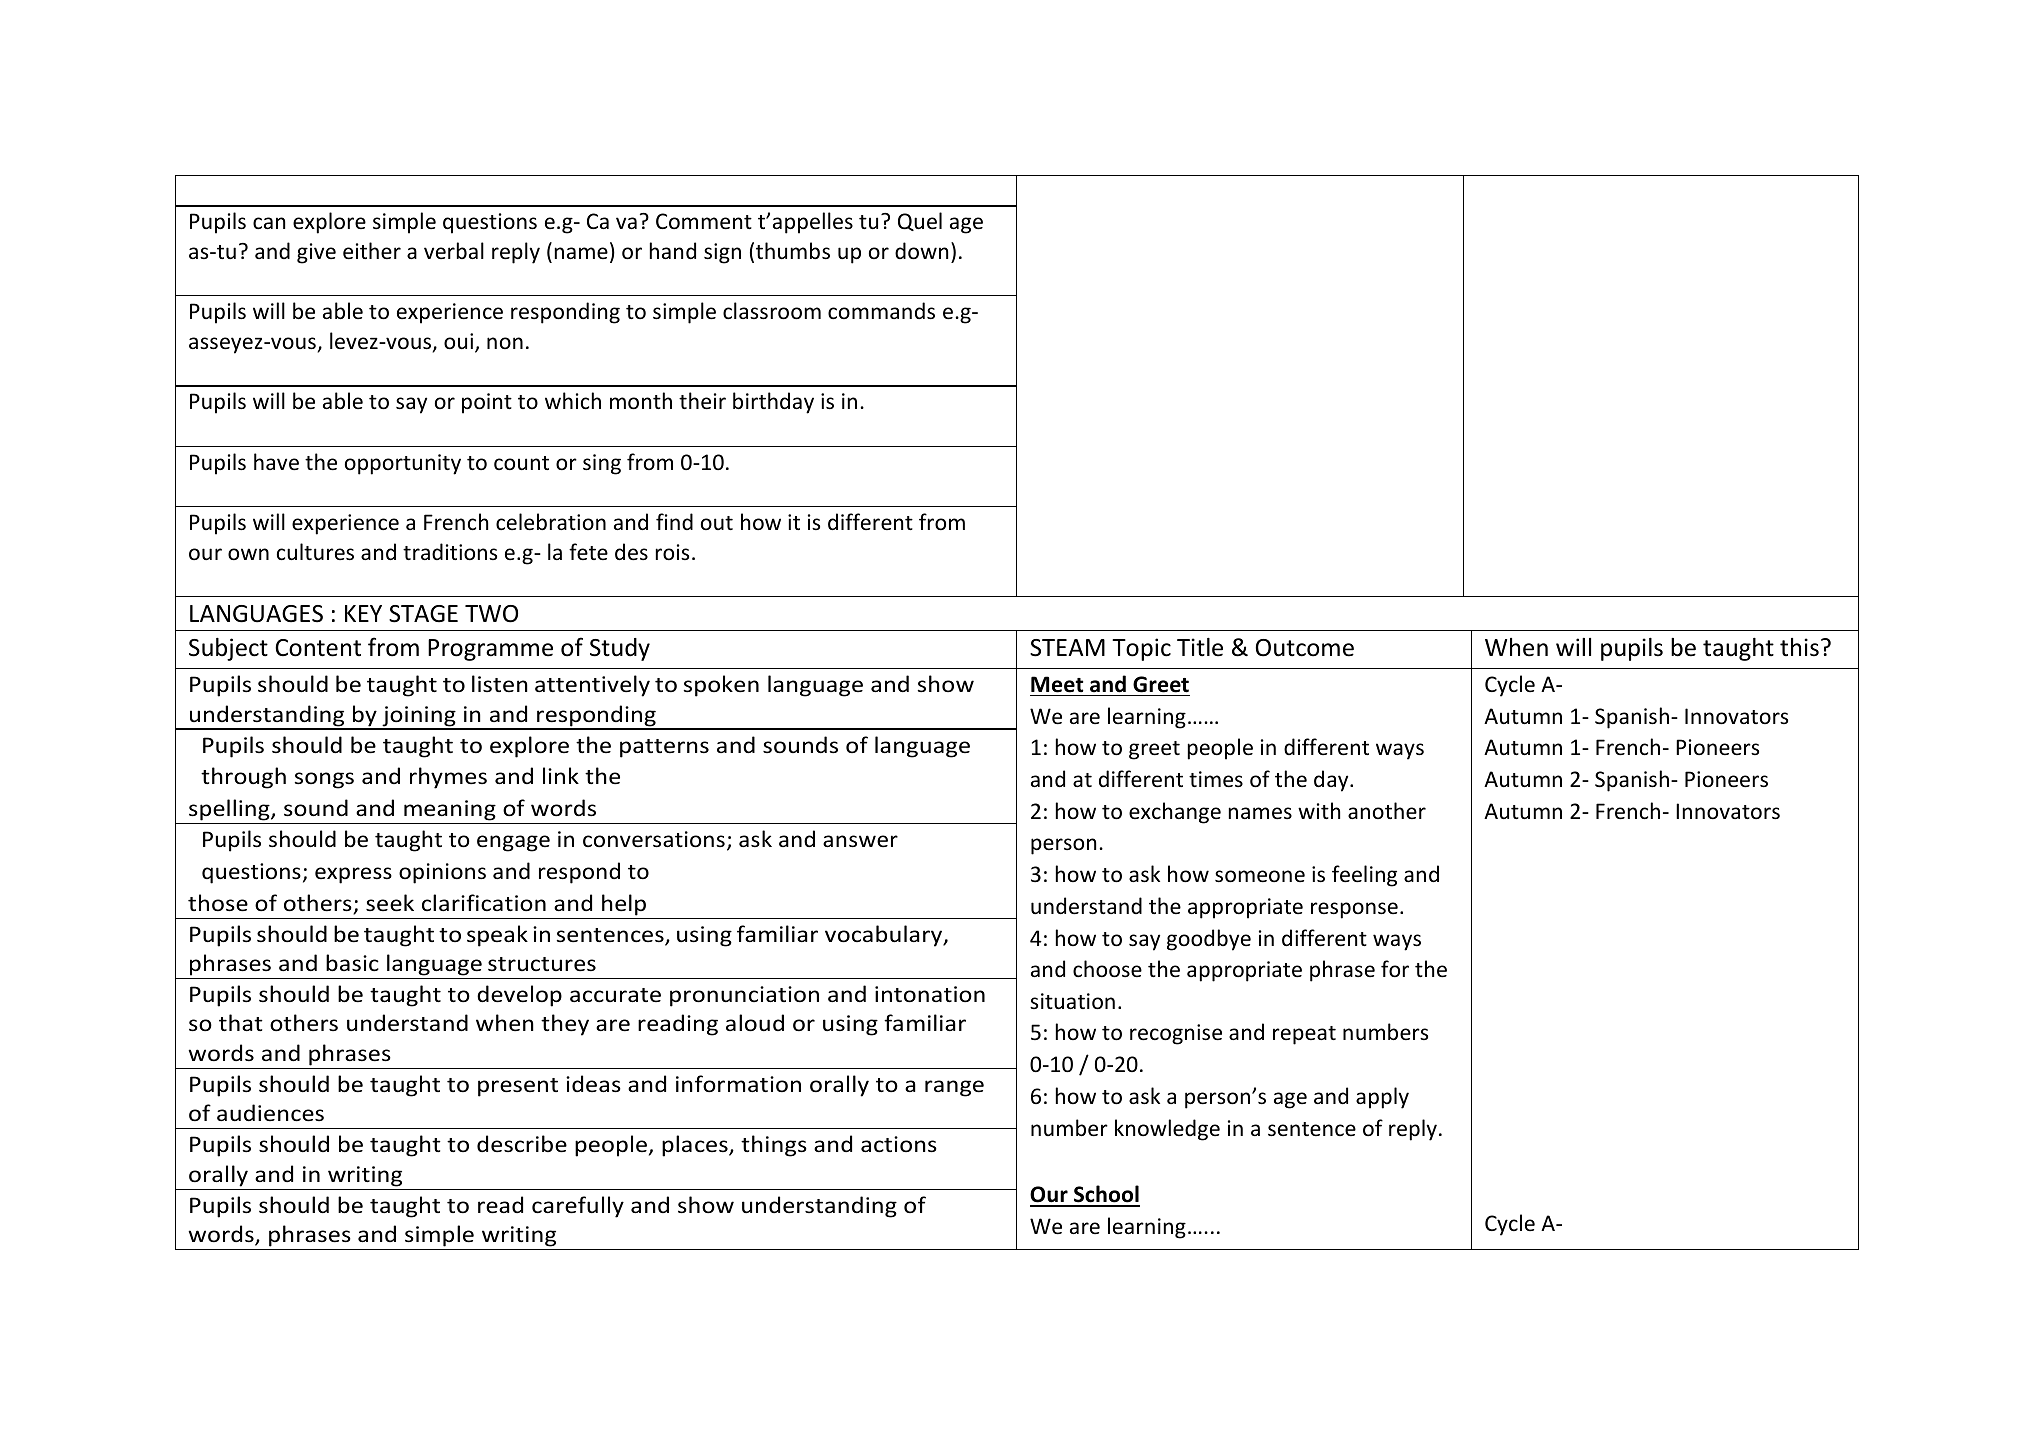 The height and width of the screenshot is (1443, 2041). Describe the element at coordinates (442, 873) in the screenshot. I see `opinions` at that location.
